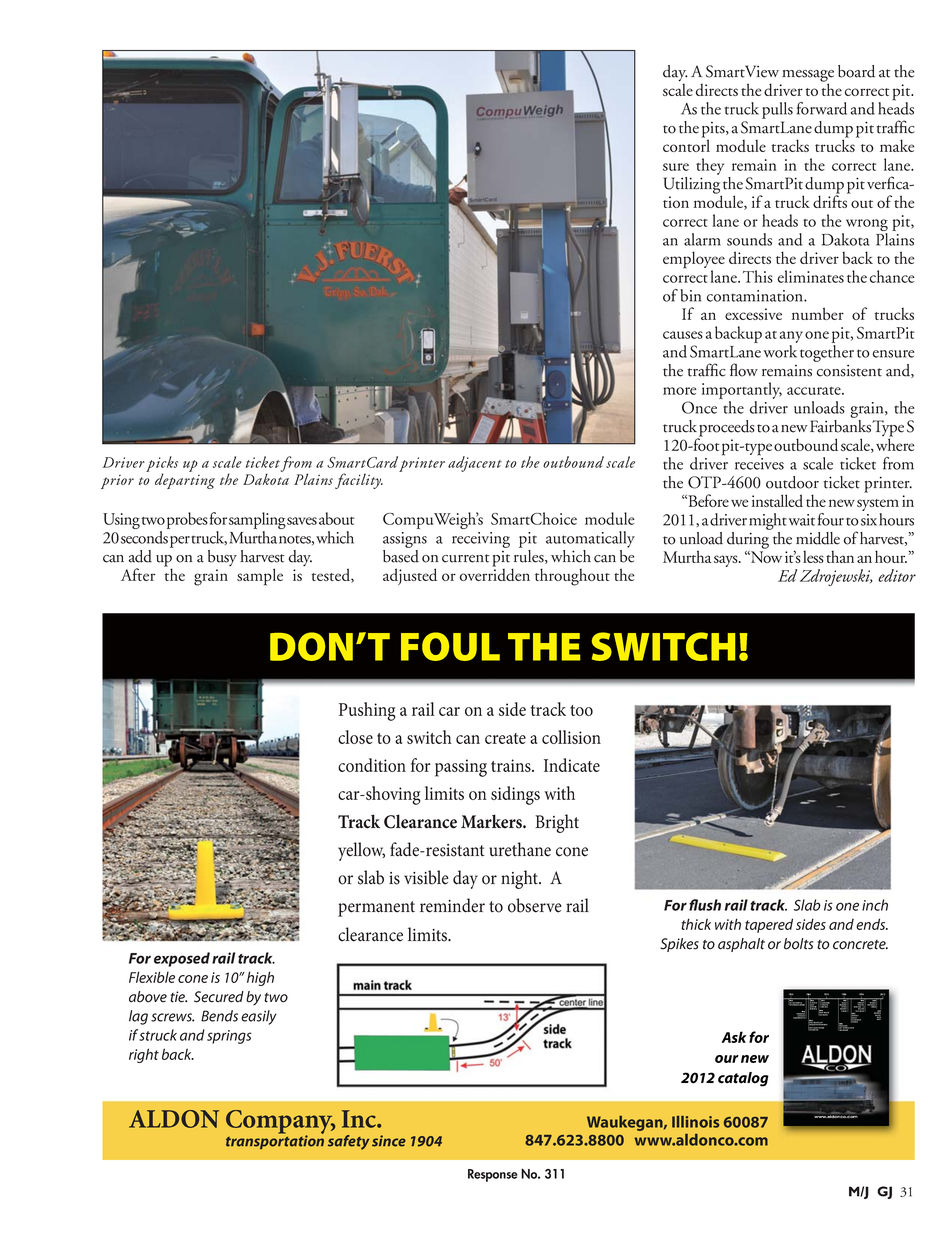 The width and height of the page is (952, 1233). Describe the element at coordinates (348, 1142) in the page. I see `safety` at that location.
